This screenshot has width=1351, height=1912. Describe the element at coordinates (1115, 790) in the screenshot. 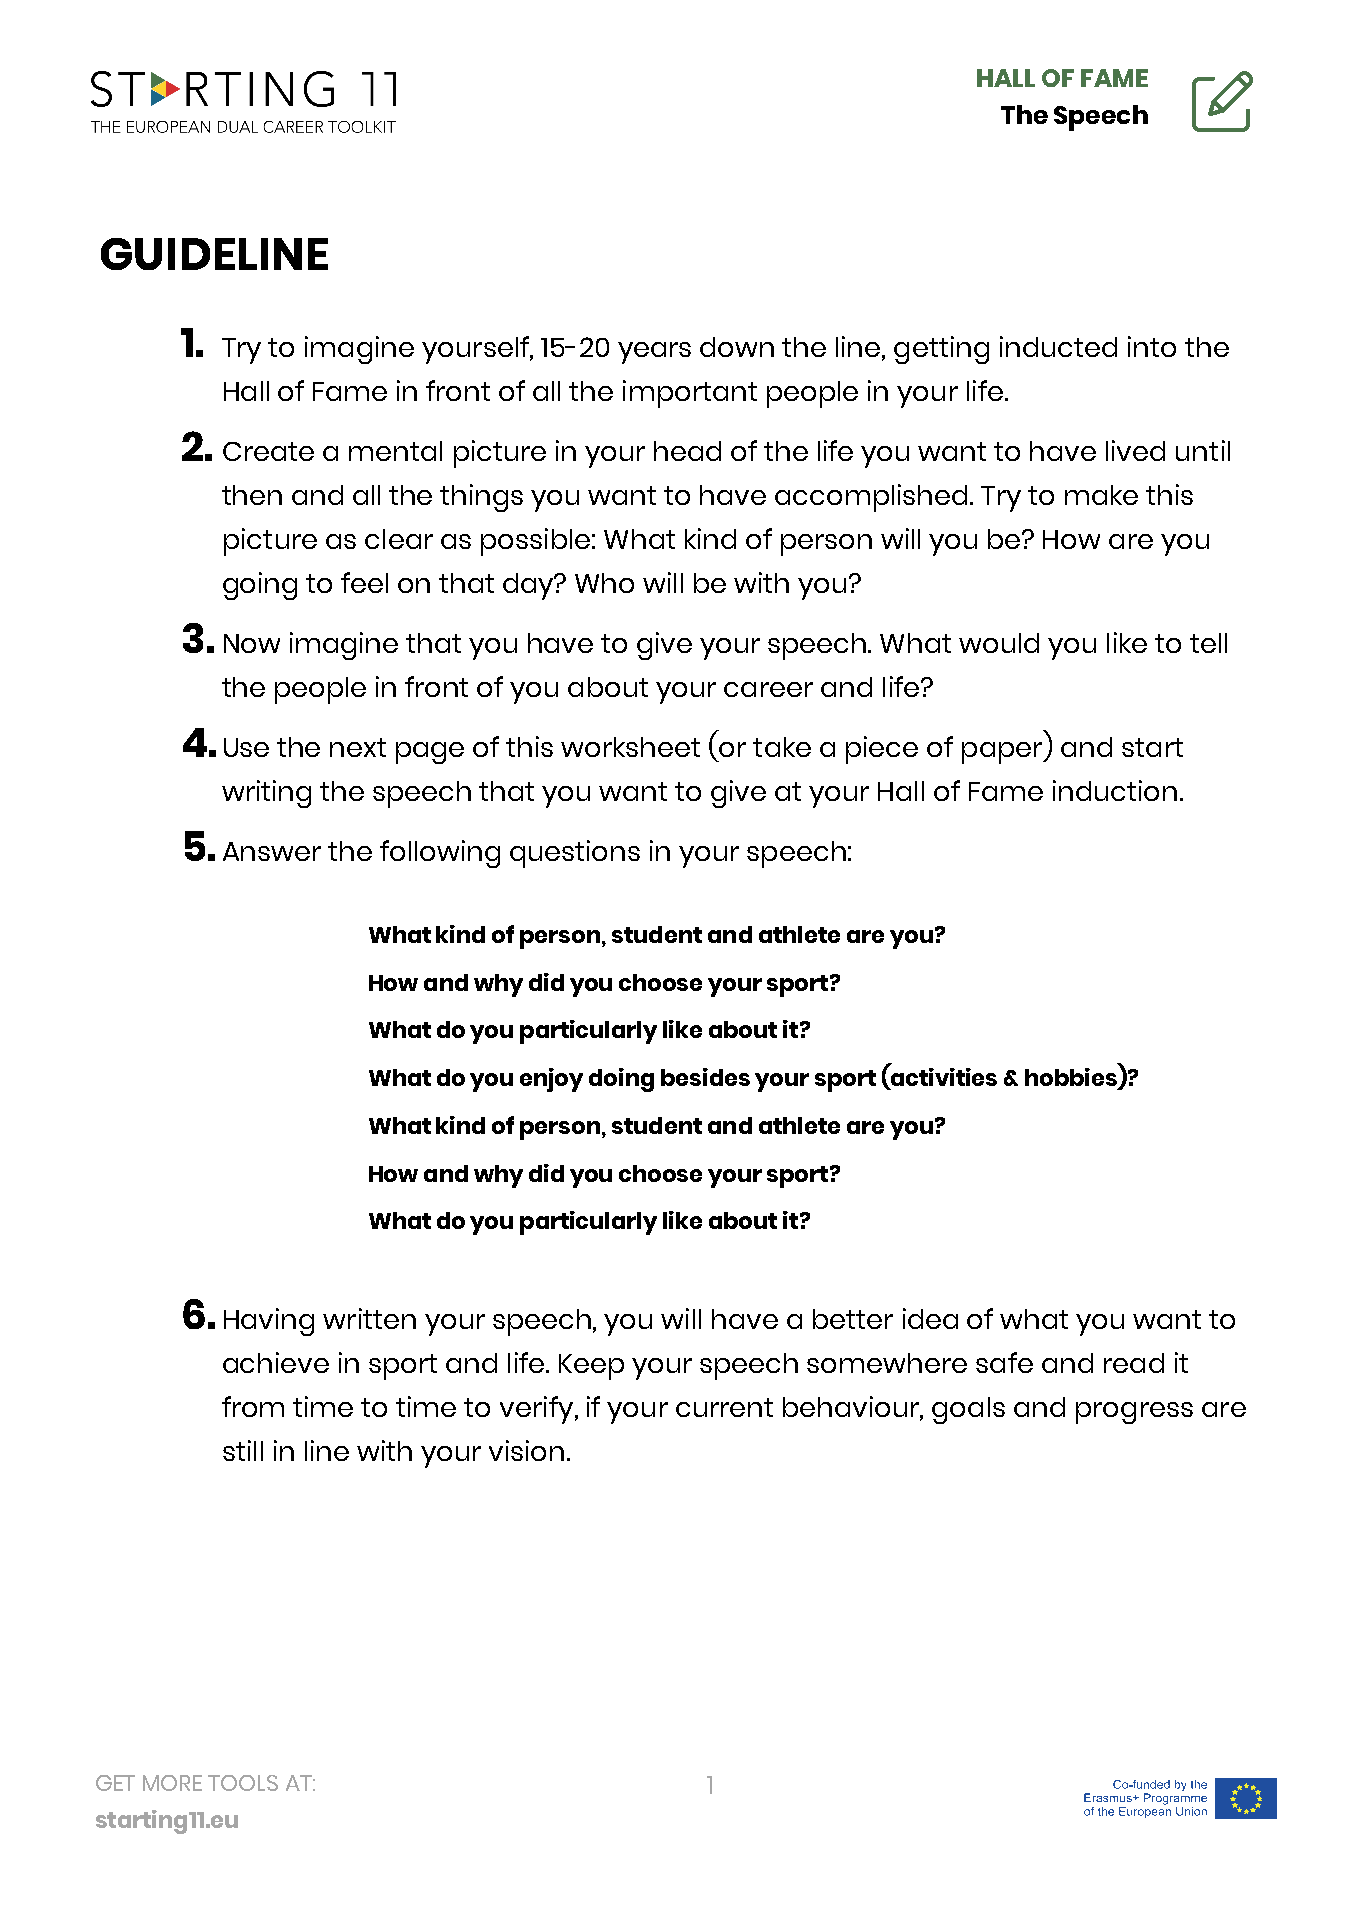

I see `induction` at that location.
